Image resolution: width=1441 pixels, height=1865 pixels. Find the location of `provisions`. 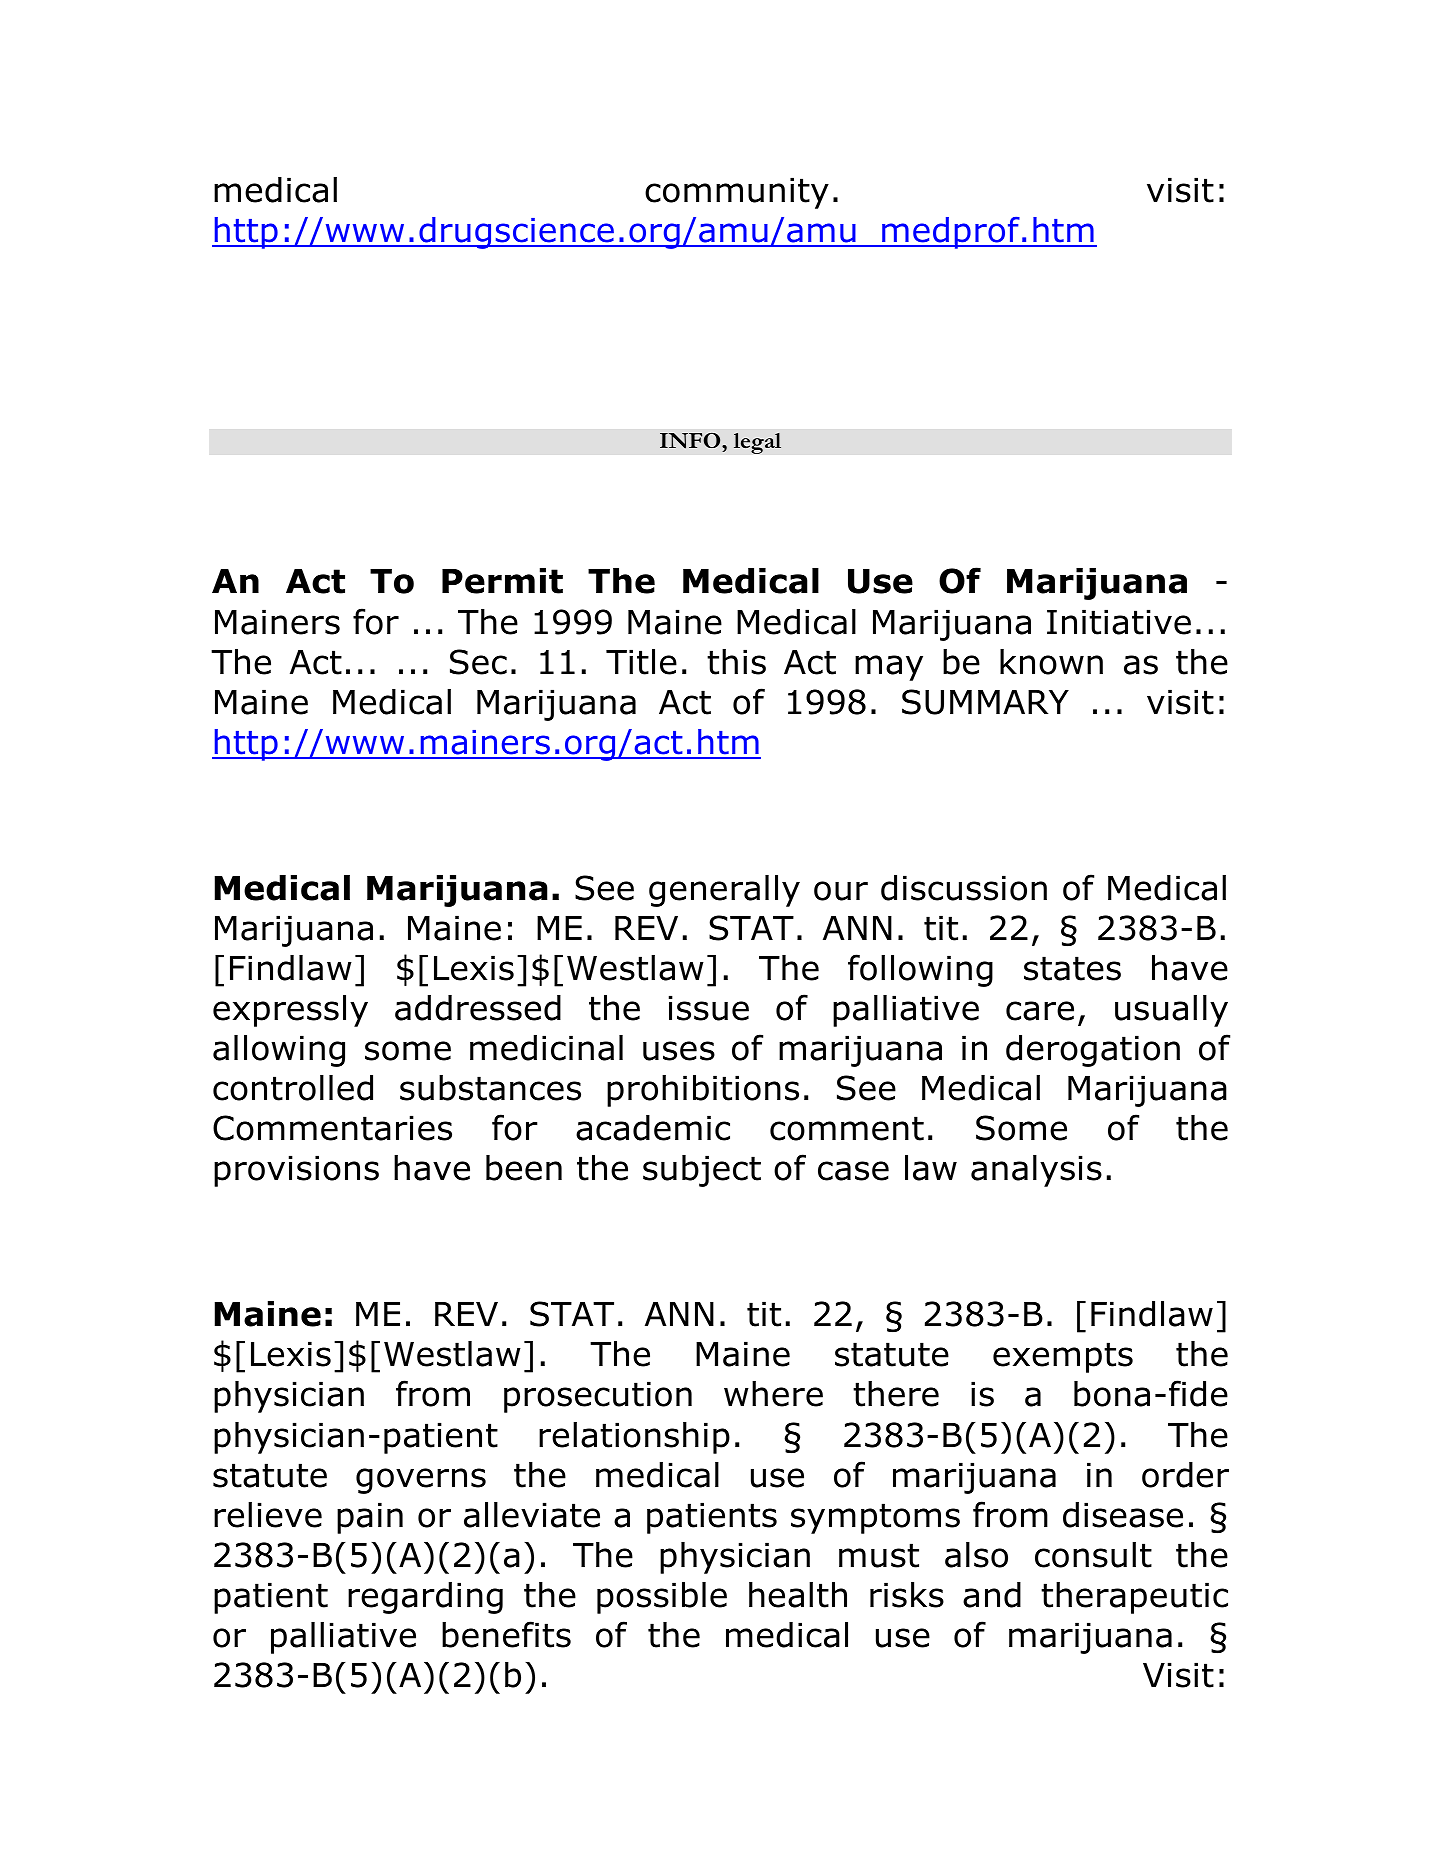

provisions is located at coordinates (296, 1171).
